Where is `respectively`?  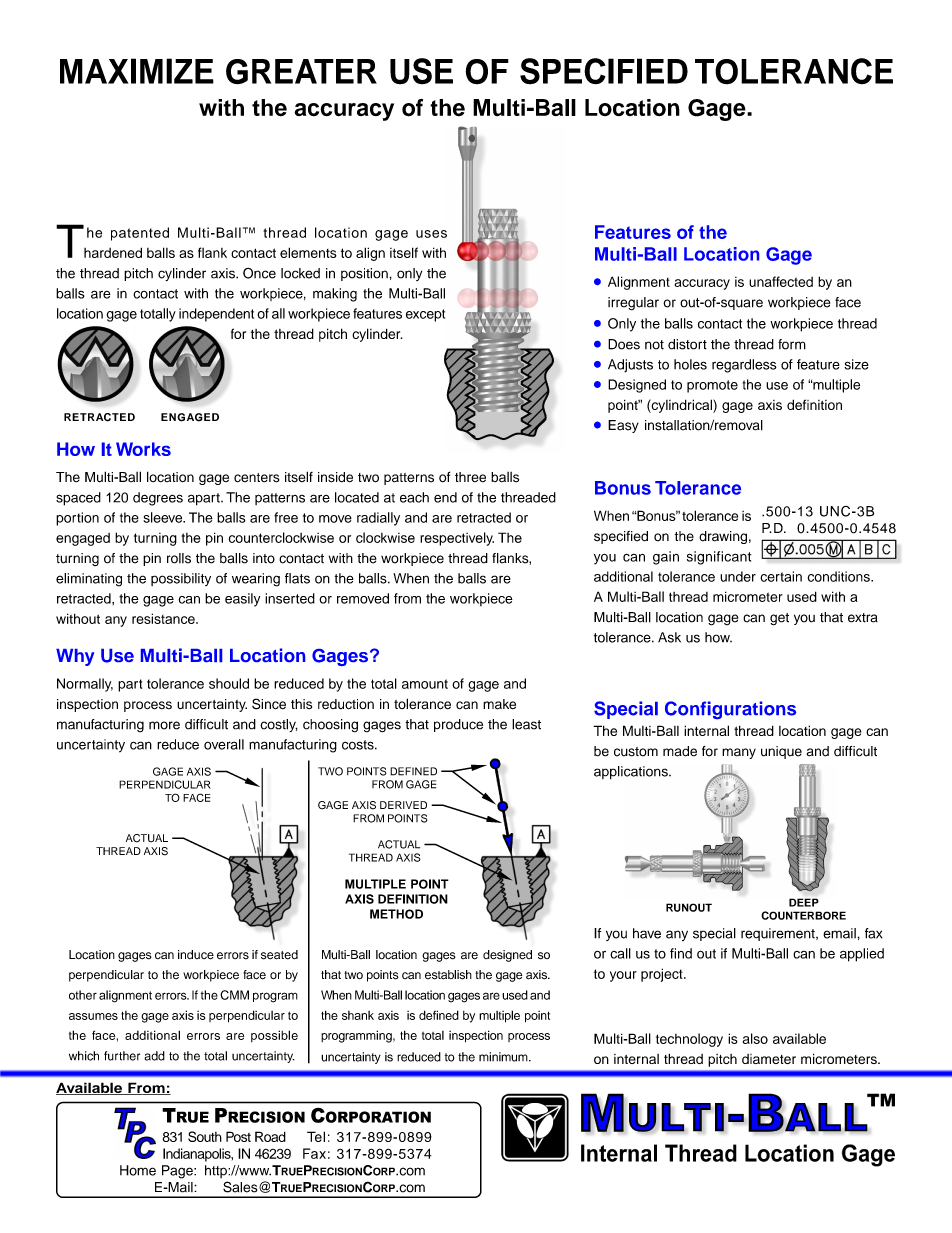
respectively is located at coordinates (457, 539).
